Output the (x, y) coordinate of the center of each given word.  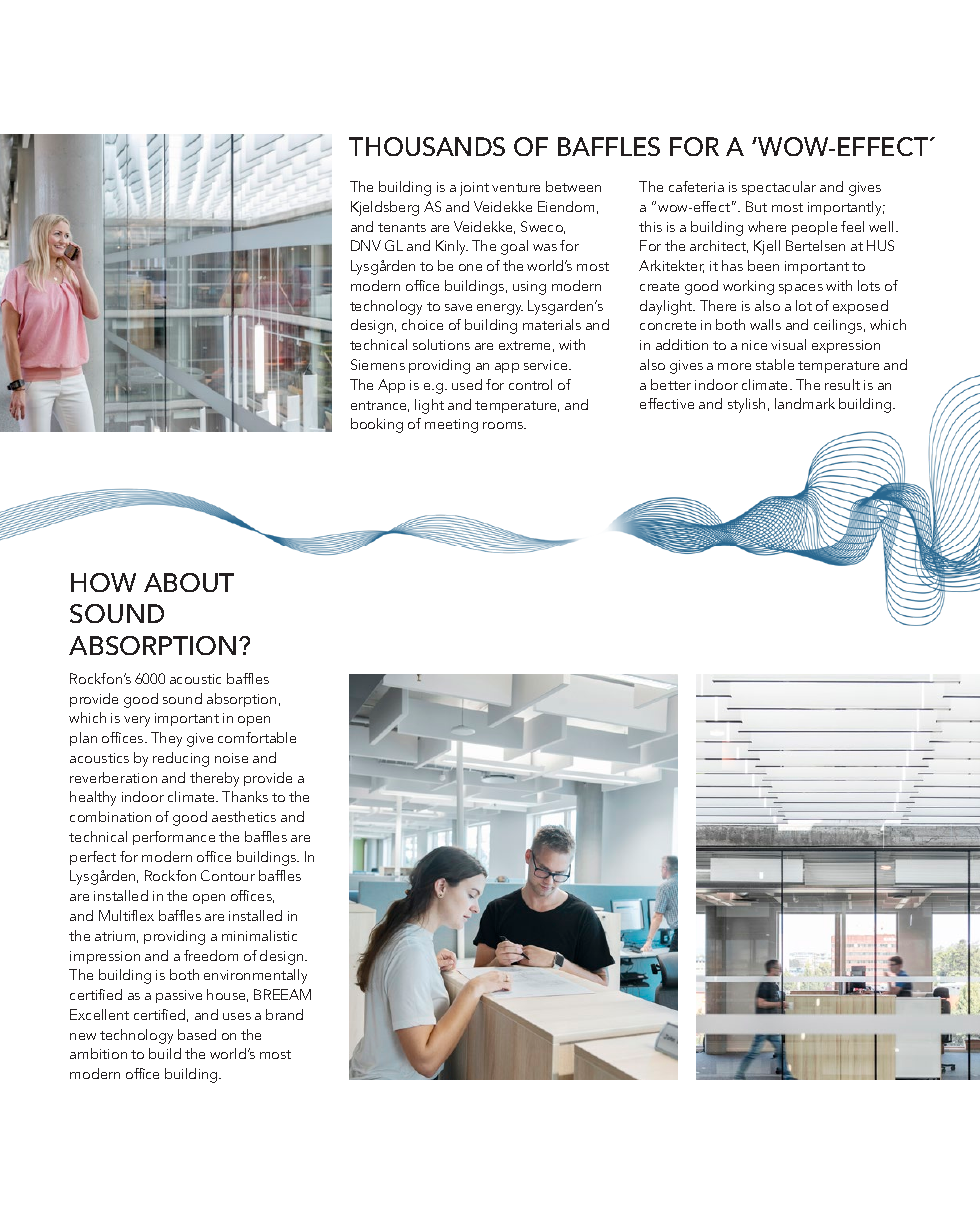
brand (284, 1014)
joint (474, 189)
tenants (402, 227)
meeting (451, 426)
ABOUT (189, 582)
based (197, 1034)
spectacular (779, 188)
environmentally (255, 976)
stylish (746, 405)
